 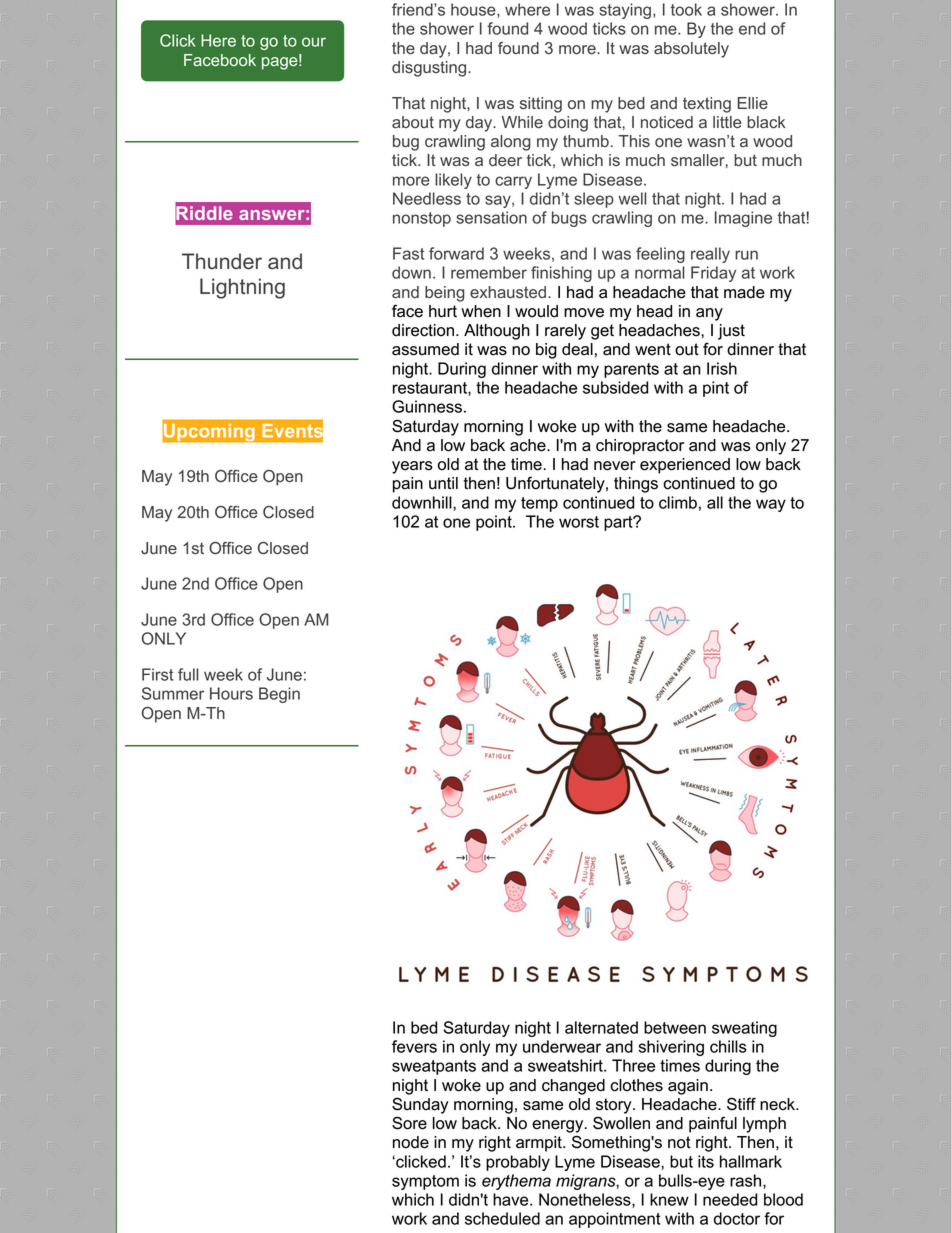 I want to click on house, so click(x=474, y=10).
